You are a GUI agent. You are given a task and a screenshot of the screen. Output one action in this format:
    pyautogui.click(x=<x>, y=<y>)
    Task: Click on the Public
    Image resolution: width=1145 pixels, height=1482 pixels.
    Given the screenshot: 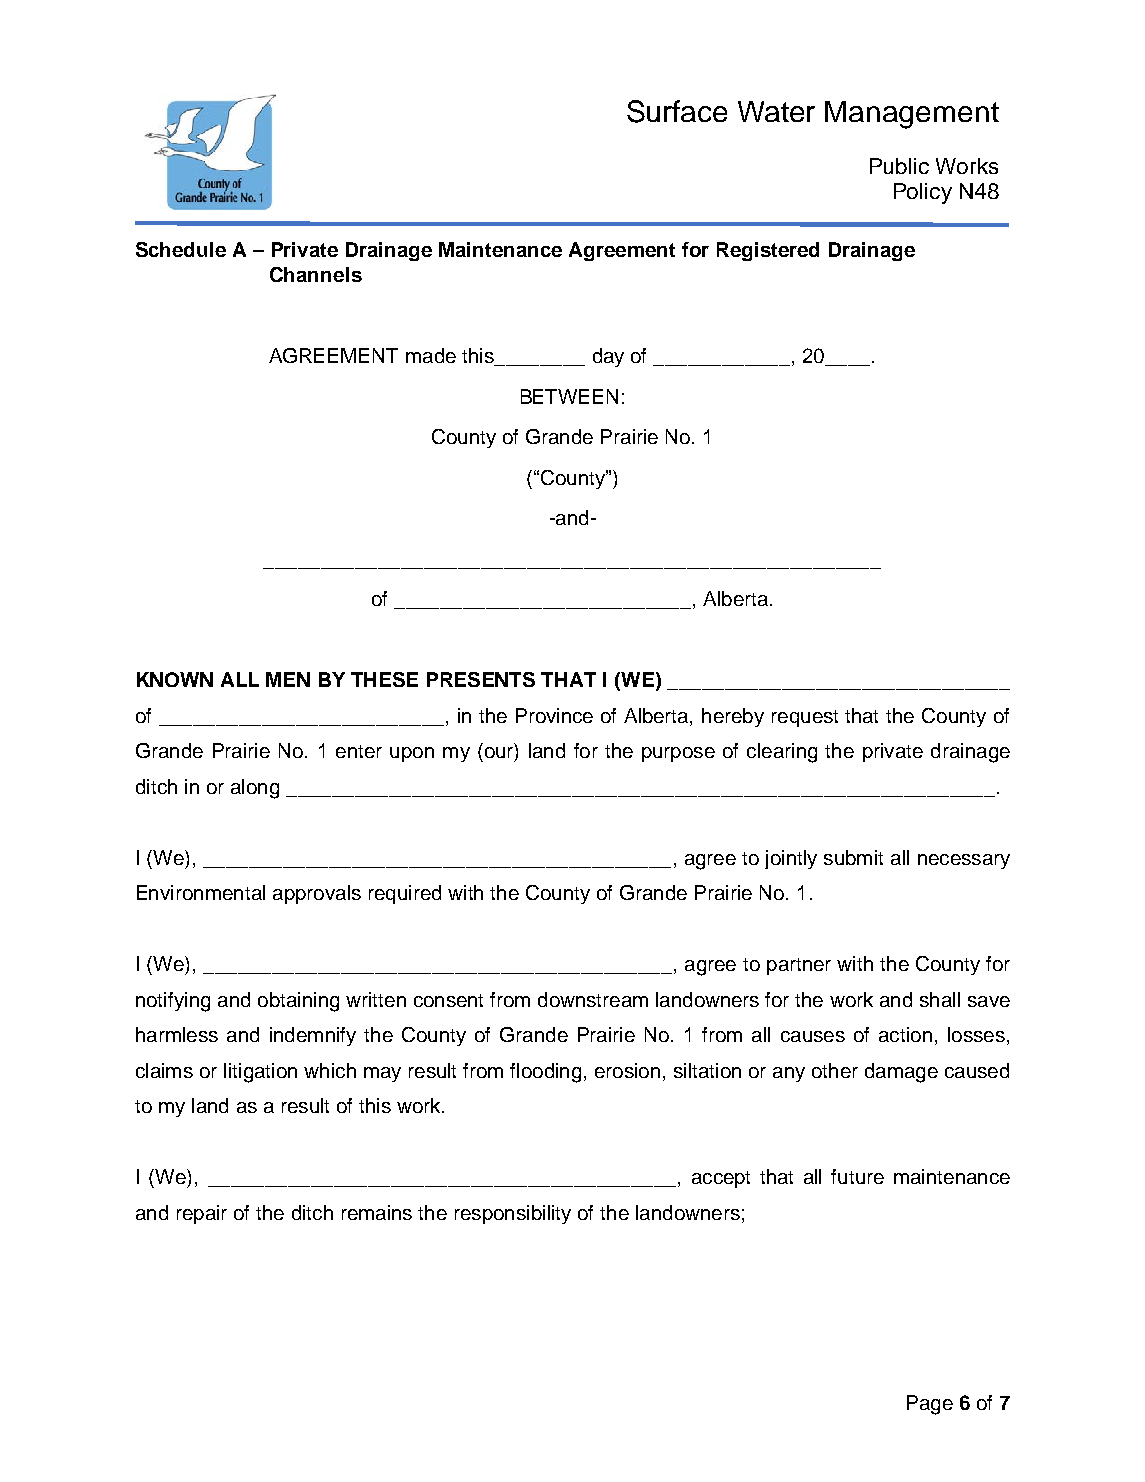 What is the action you would take?
    pyautogui.click(x=899, y=166)
